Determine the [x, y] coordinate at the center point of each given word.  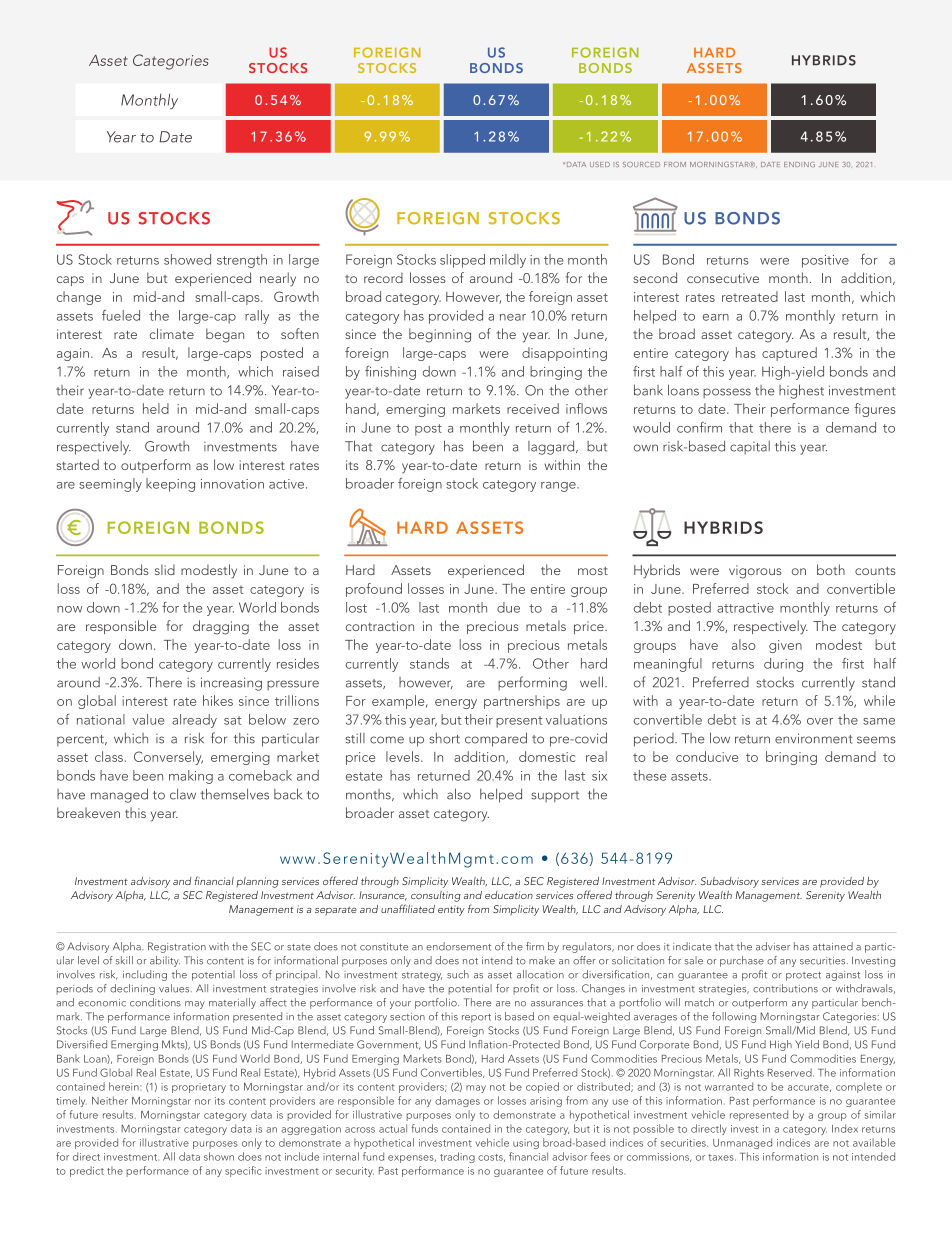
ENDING [799, 164]
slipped [462, 261]
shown [219, 1156]
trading [457, 1157]
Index [845, 1128]
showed [187, 259]
